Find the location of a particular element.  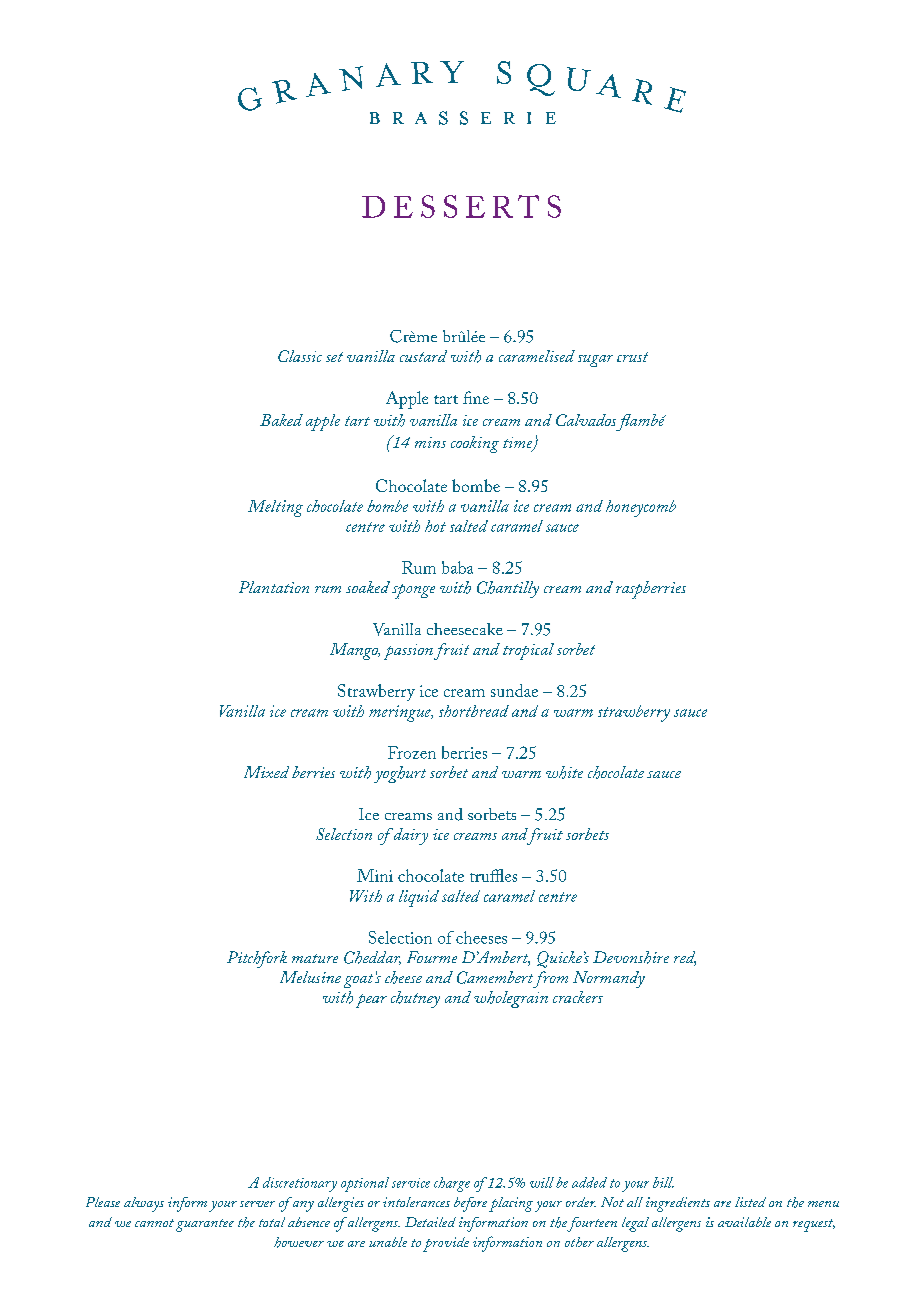

crust is located at coordinates (632, 357).
